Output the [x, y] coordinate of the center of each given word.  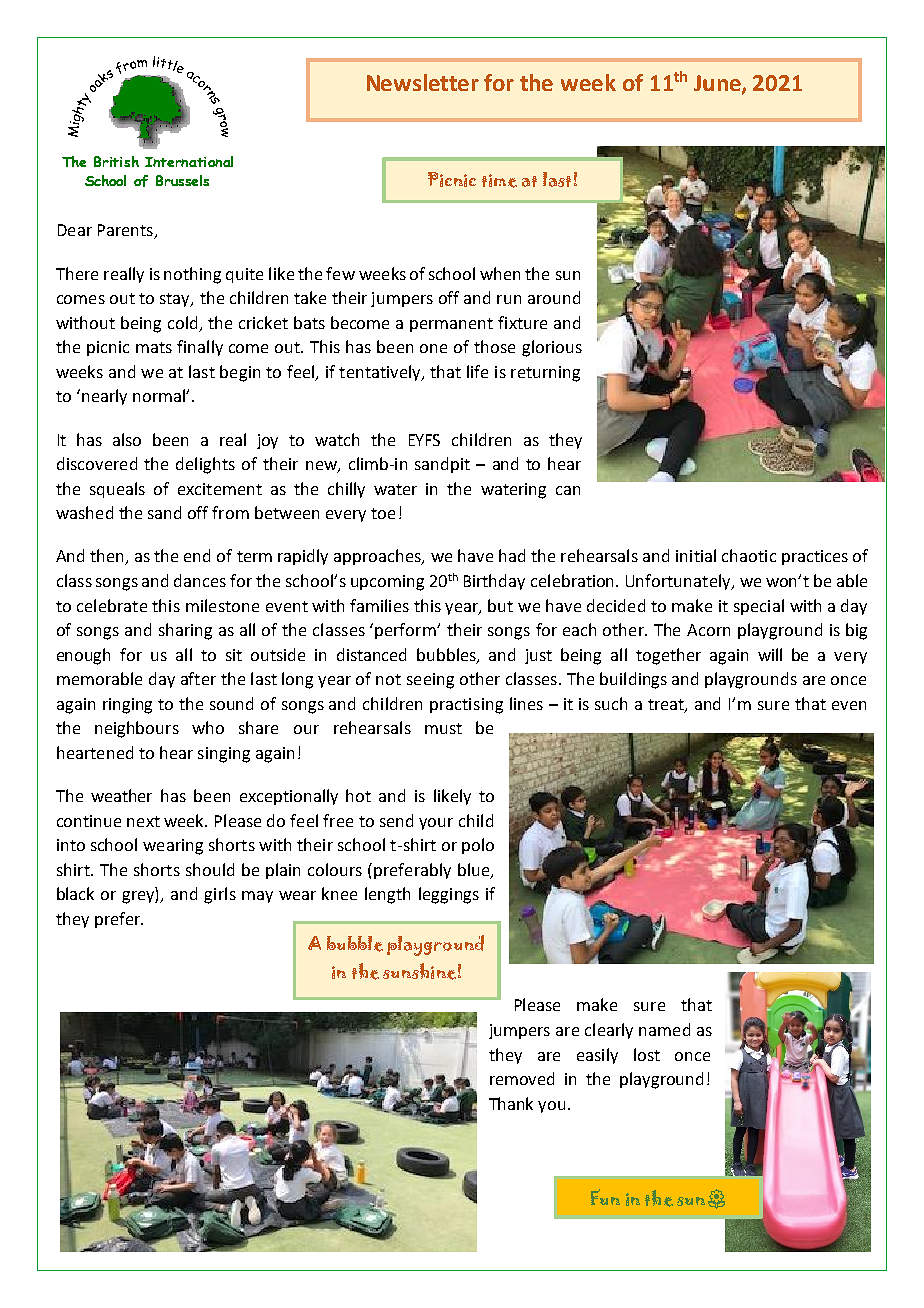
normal [160, 395]
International [189, 161]
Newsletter [423, 82]
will [770, 654]
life [477, 371]
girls [220, 895]
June [718, 84]
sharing [185, 631]
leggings [449, 895]
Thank [511, 1103]
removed [522, 1078]
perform [406, 631]
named [664, 1029]
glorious [552, 348]
